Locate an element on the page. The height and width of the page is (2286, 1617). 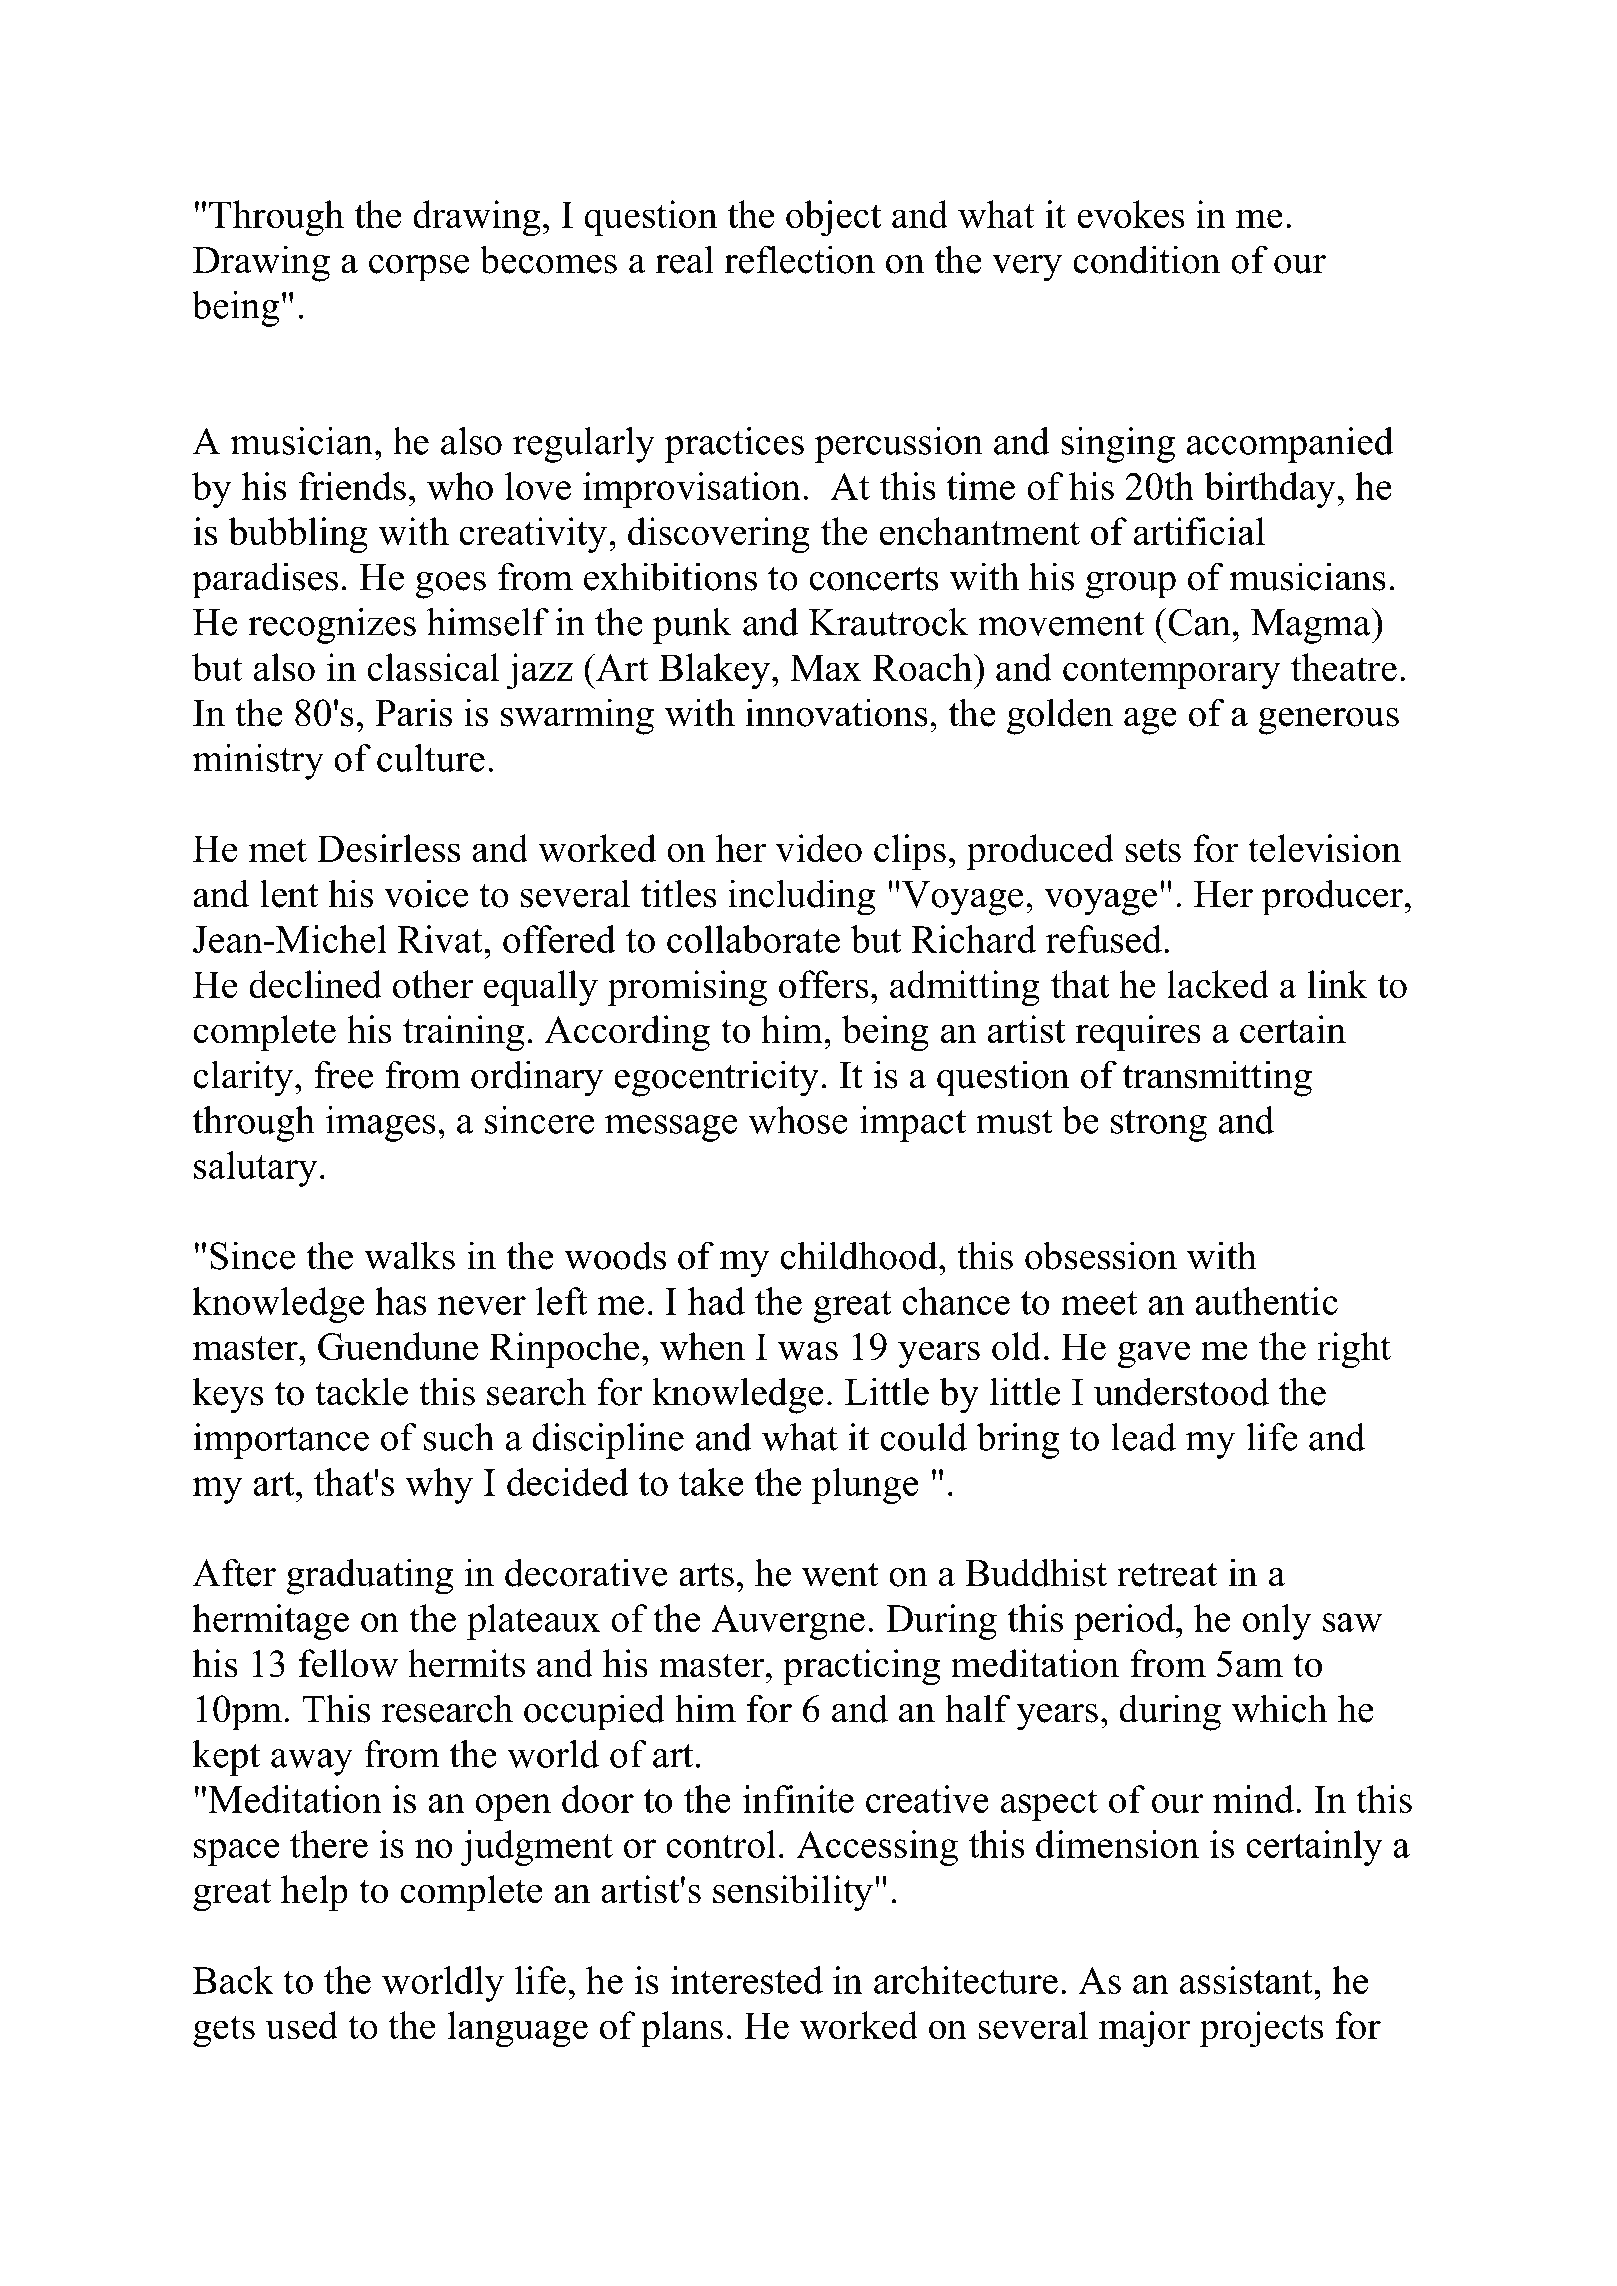
reflection is located at coordinates (799, 259).
